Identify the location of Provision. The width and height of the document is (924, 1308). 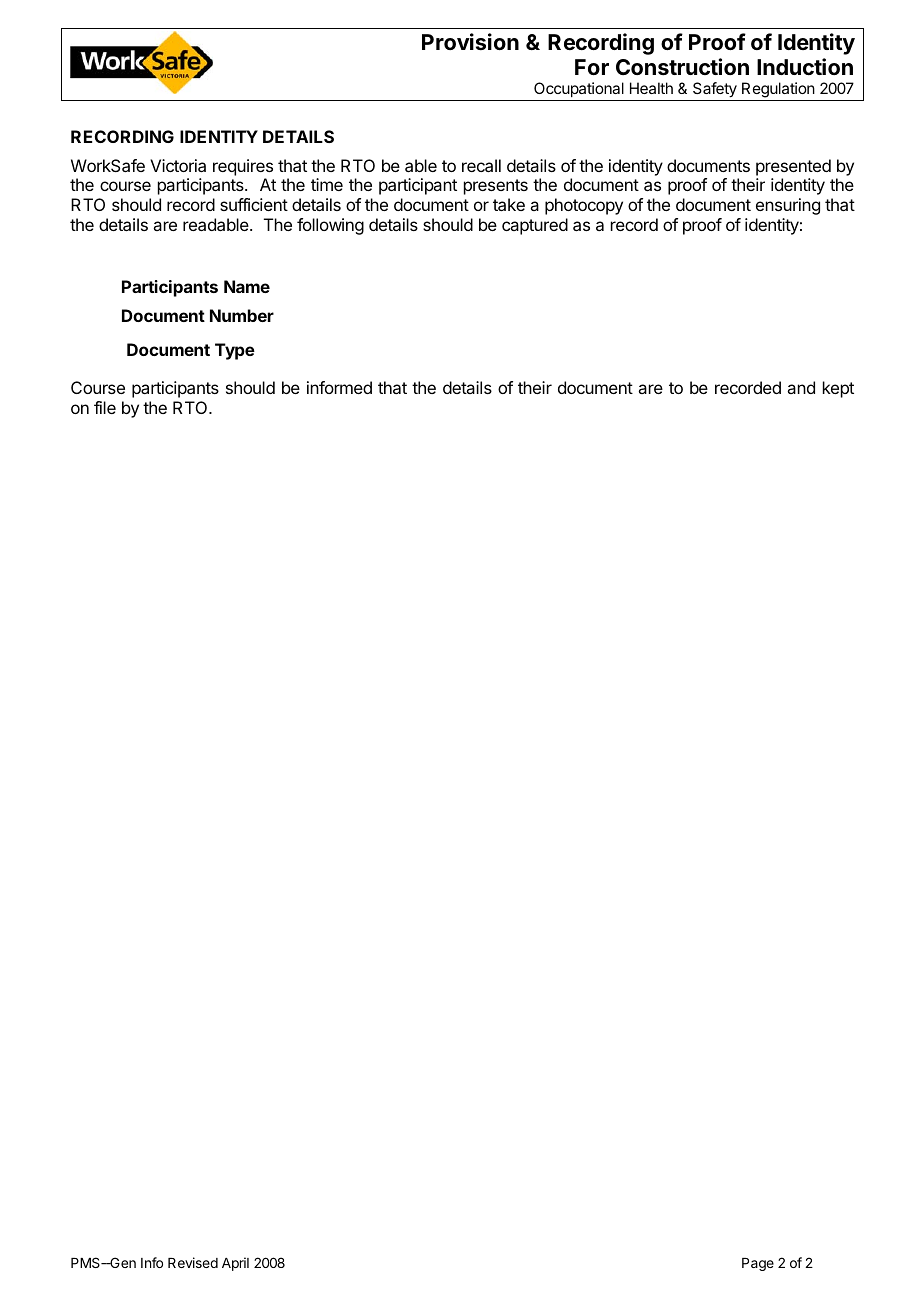
(470, 42).
